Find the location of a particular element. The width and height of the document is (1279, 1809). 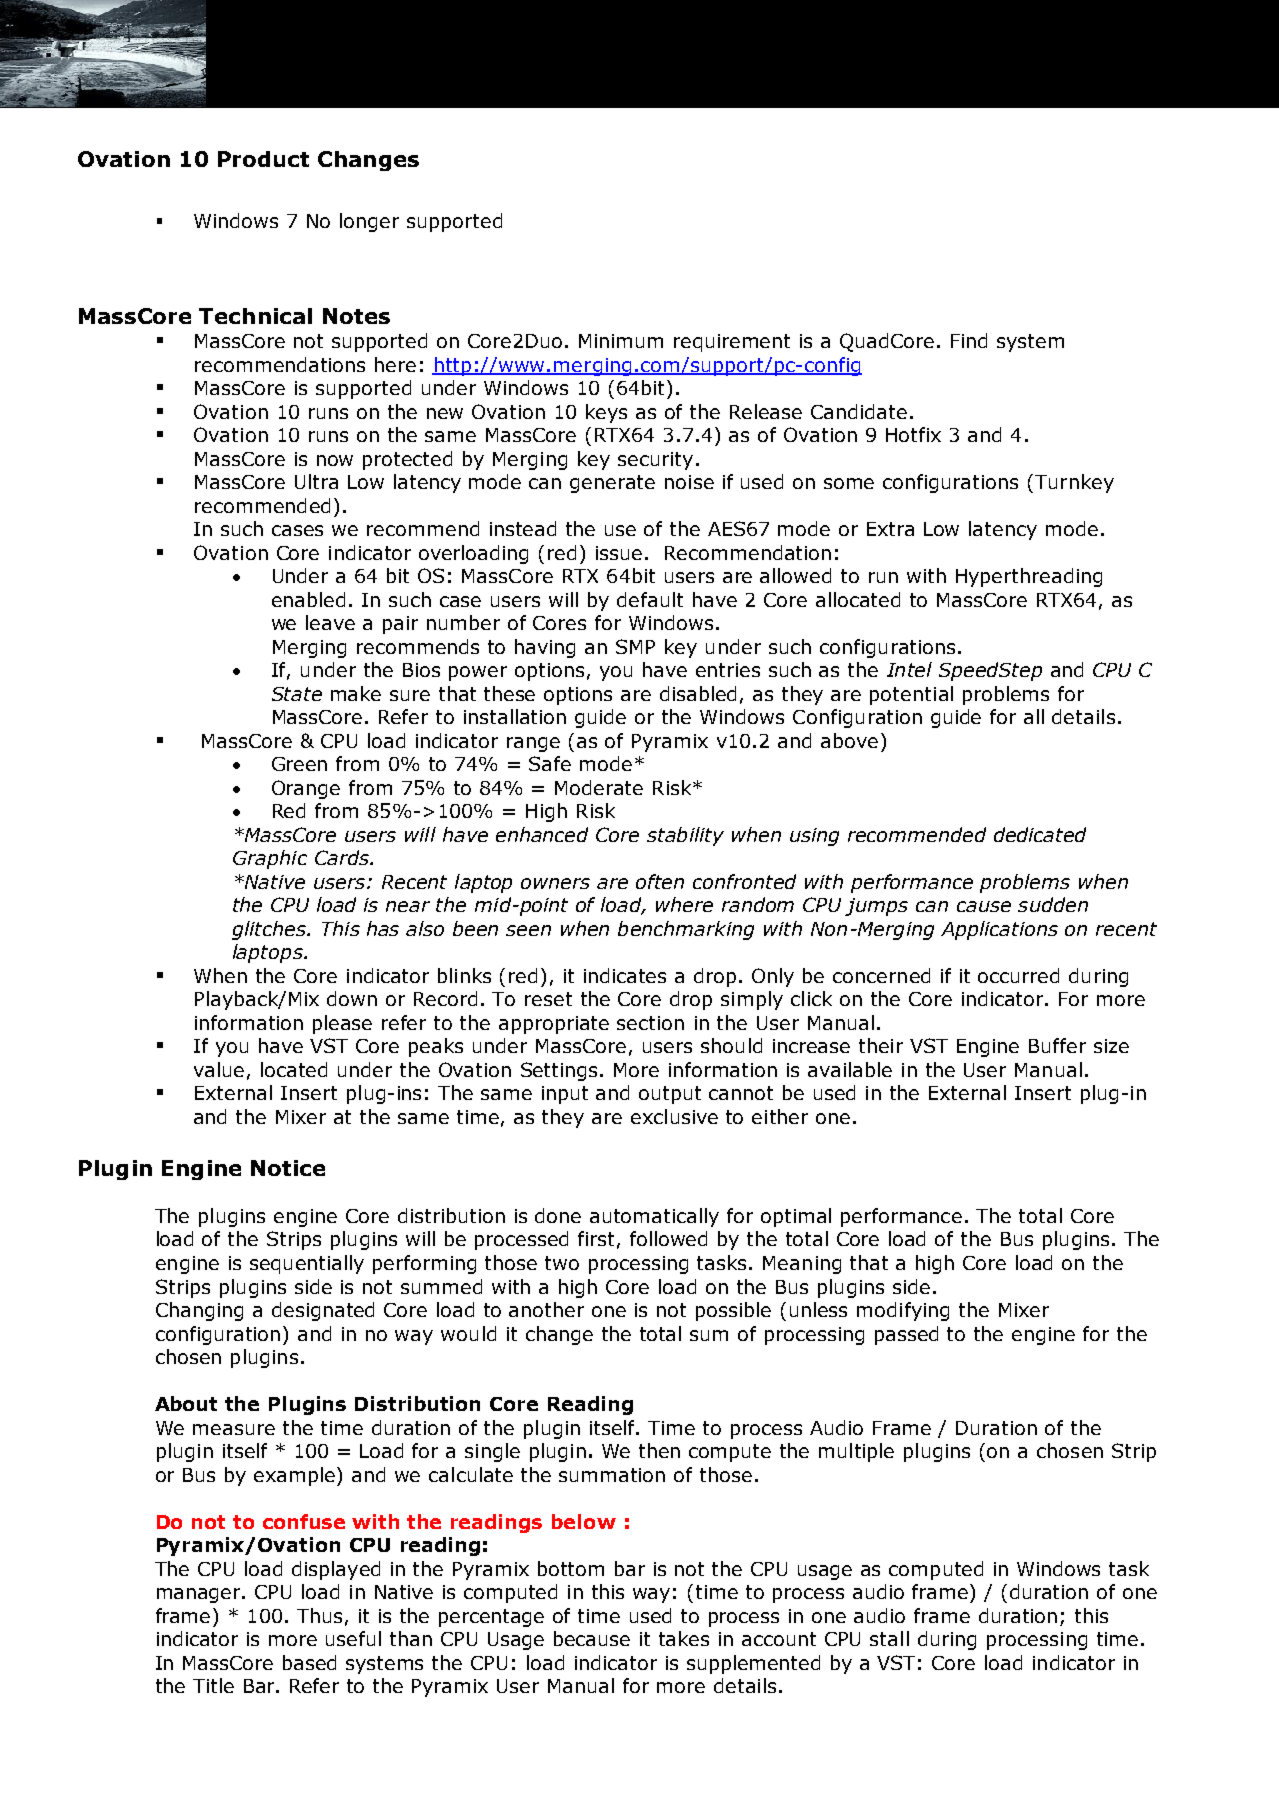

based is located at coordinates (309, 1662).
